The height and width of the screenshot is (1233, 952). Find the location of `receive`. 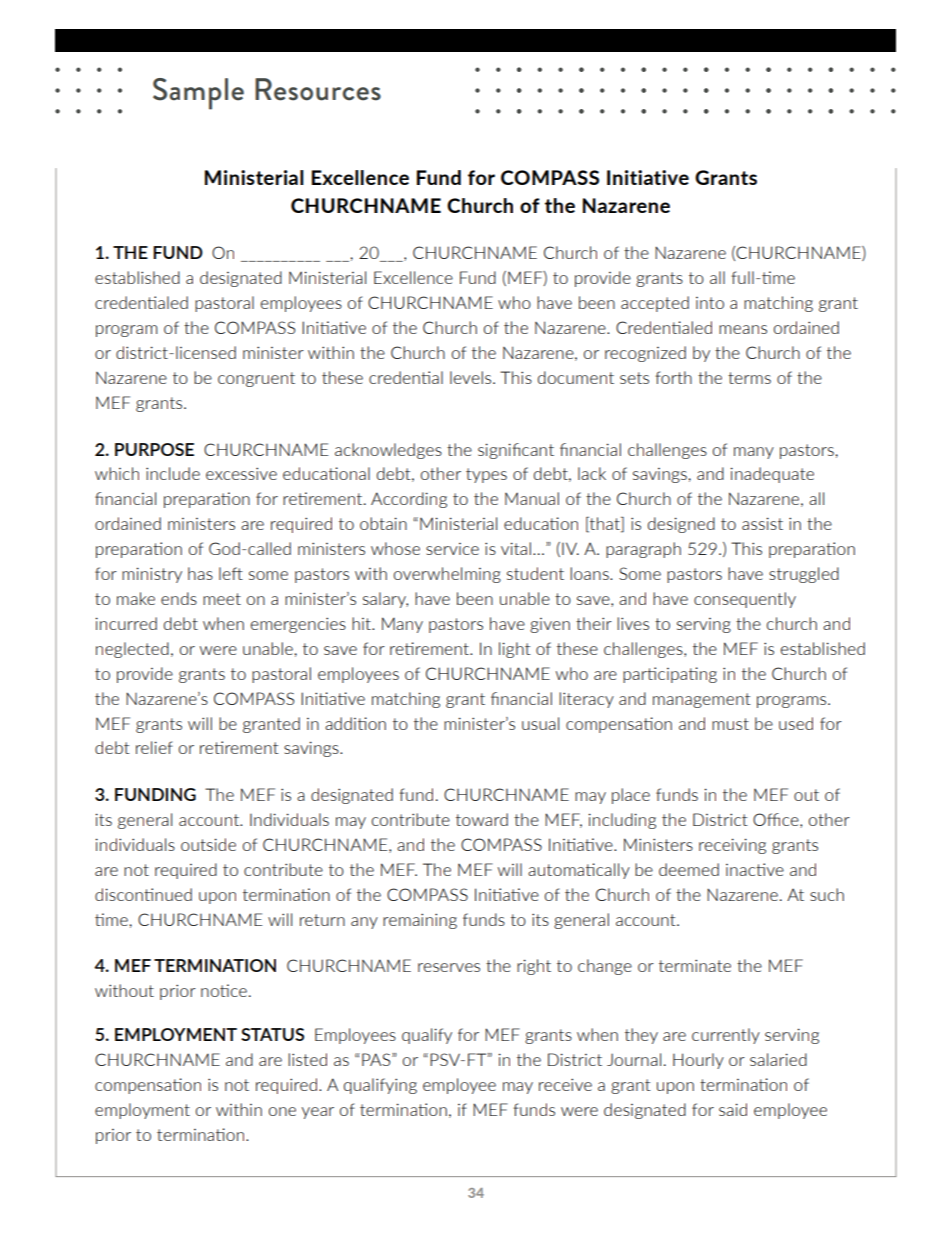

receive is located at coordinates (565, 1084).
